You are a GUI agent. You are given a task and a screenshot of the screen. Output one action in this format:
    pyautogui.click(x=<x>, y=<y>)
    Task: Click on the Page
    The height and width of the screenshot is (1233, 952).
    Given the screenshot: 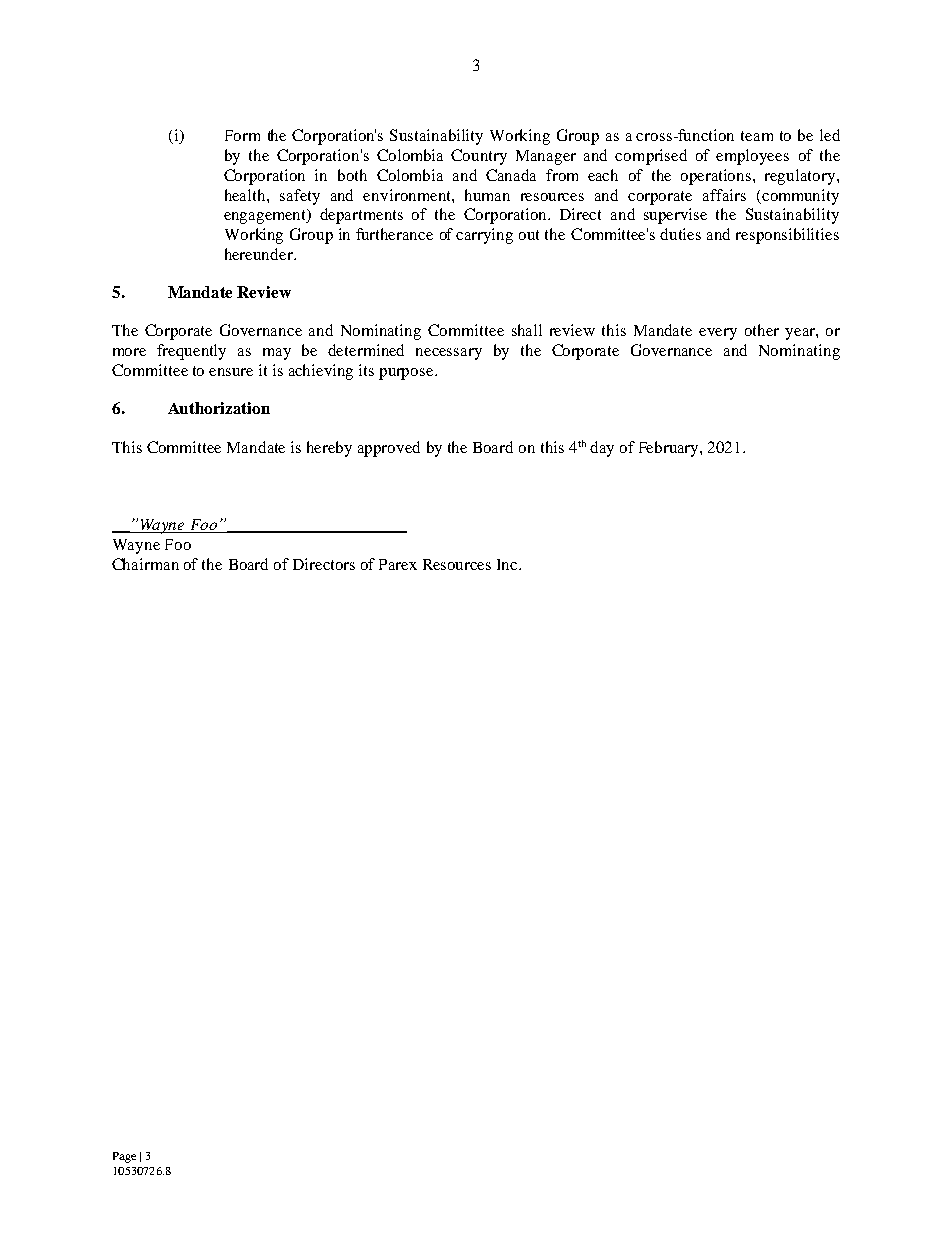 What is the action you would take?
    pyautogui.click(x=124, y=1157)
